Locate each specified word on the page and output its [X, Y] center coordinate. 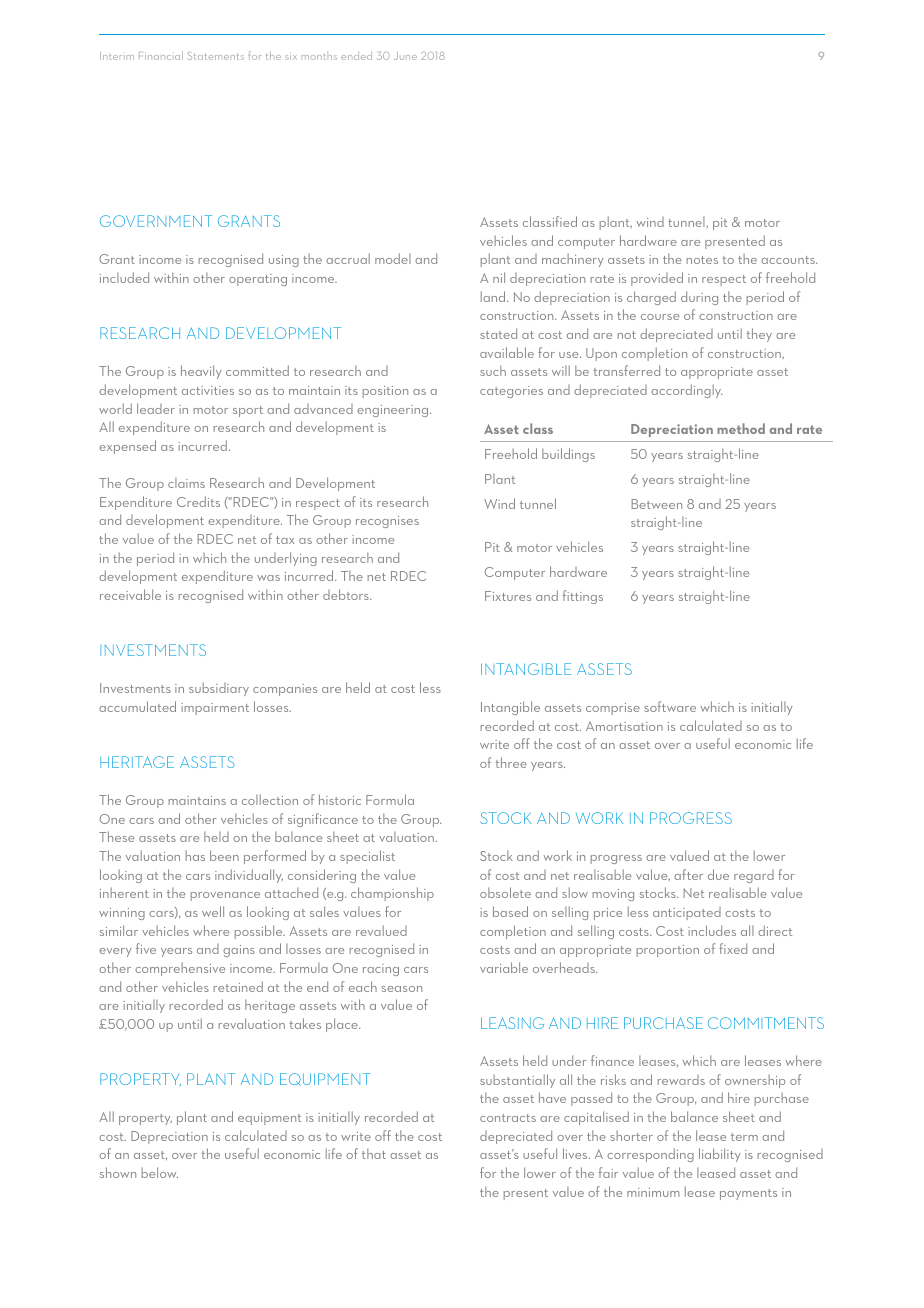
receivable [130, 594]
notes [702, 260]
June [405, 56]
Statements [215, 56]
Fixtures [508, 596]
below [160, 1172]
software [670, 706]
